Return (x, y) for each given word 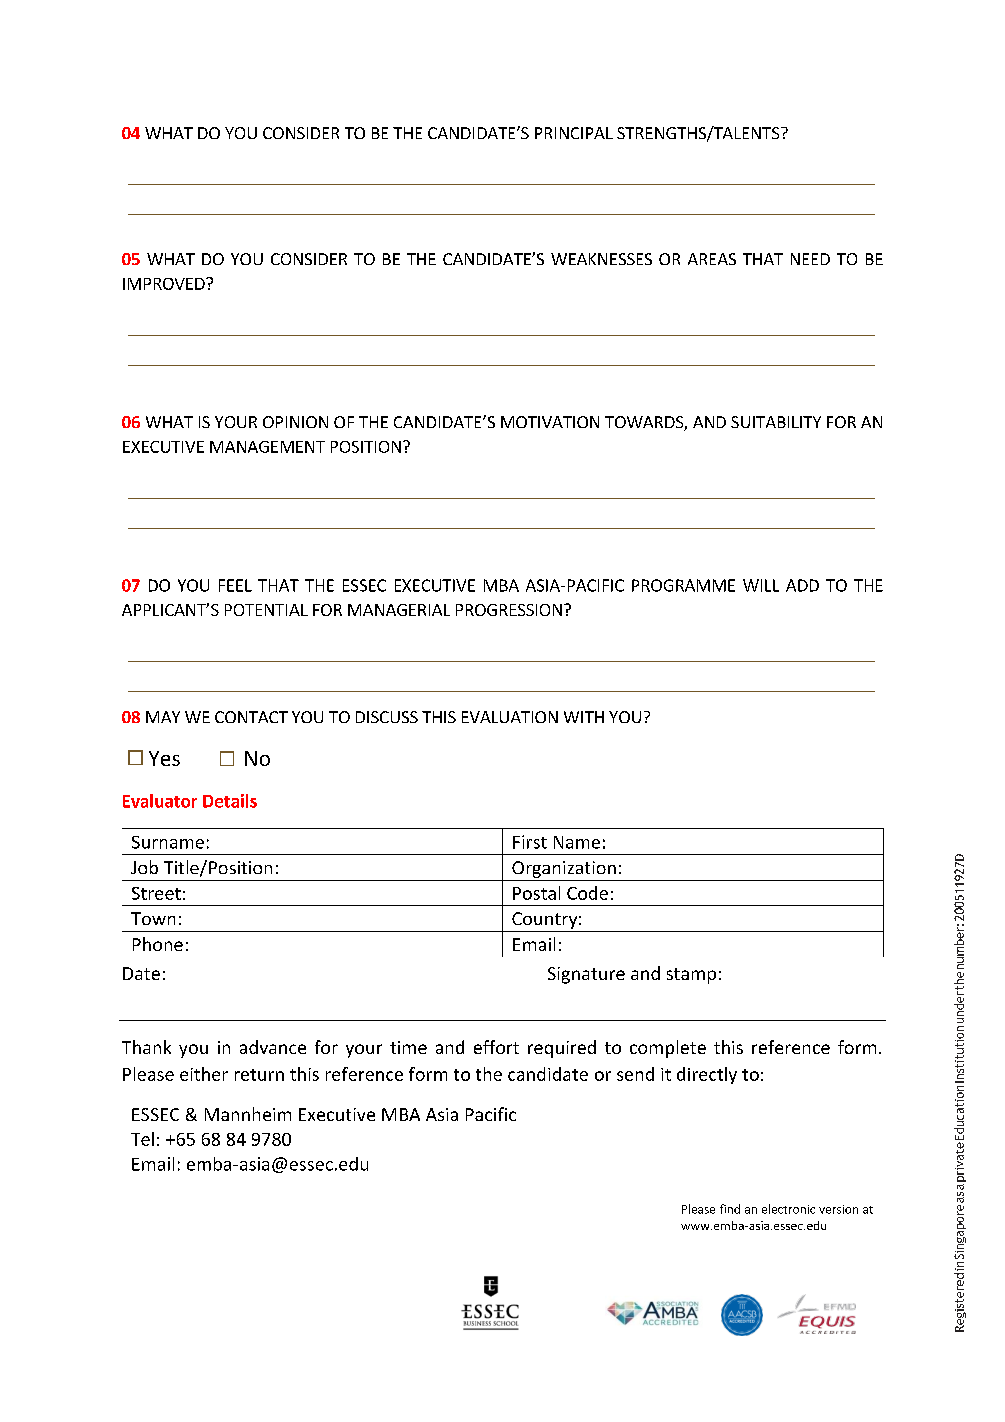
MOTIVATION (550, 422)
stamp (691, 976)
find (730, 1209)
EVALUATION (510, 717)
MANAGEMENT (267, 447)
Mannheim (248, 1114)
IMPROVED (165, 284)
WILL (761, 585)
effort (496, 1047)
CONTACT (251, 717)
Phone (158, 944)
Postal (536, 893)
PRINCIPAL (574, 133)
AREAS (712, 259)
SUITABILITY (776, 422)
